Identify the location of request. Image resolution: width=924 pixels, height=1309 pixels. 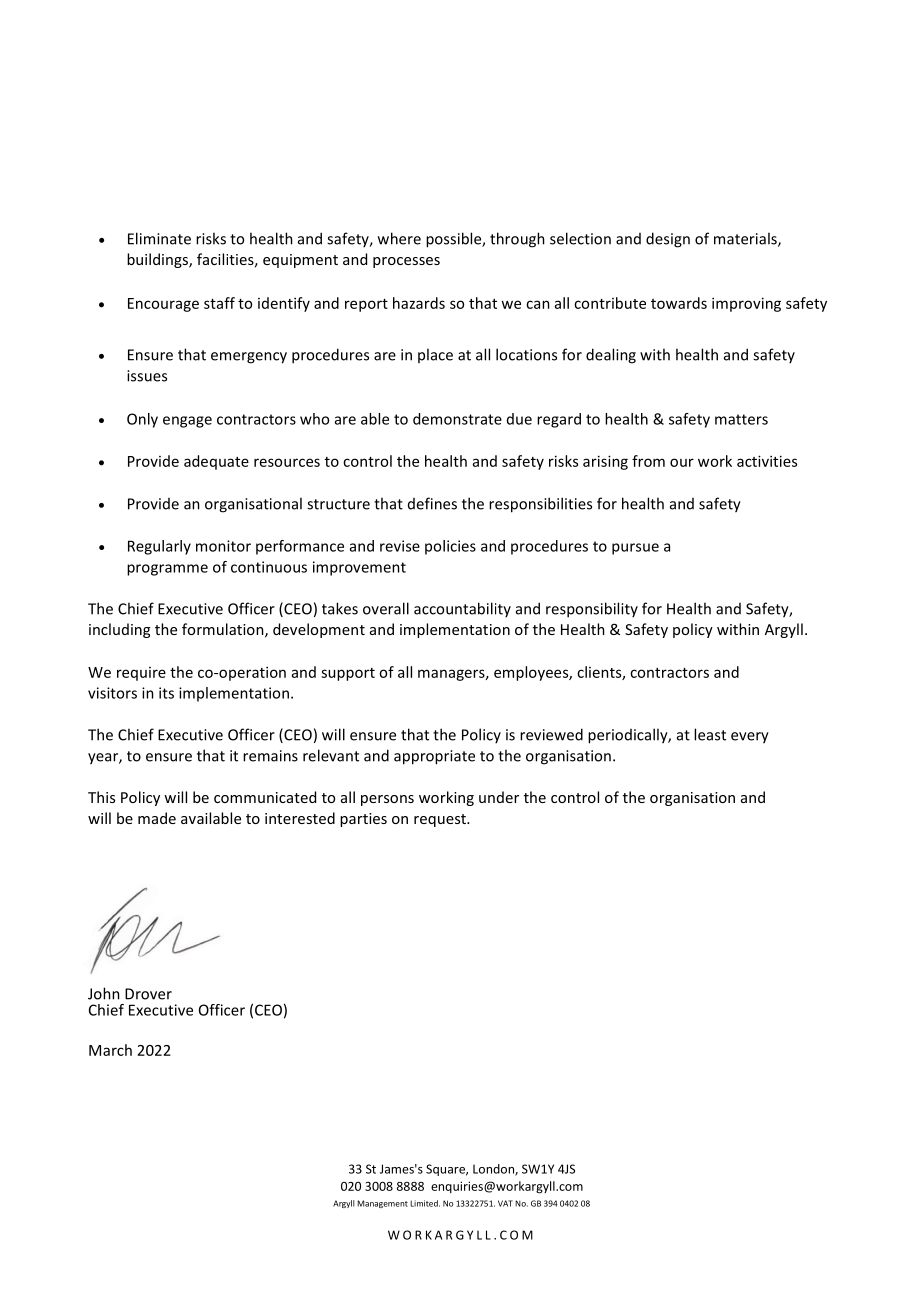
(441, 820).
